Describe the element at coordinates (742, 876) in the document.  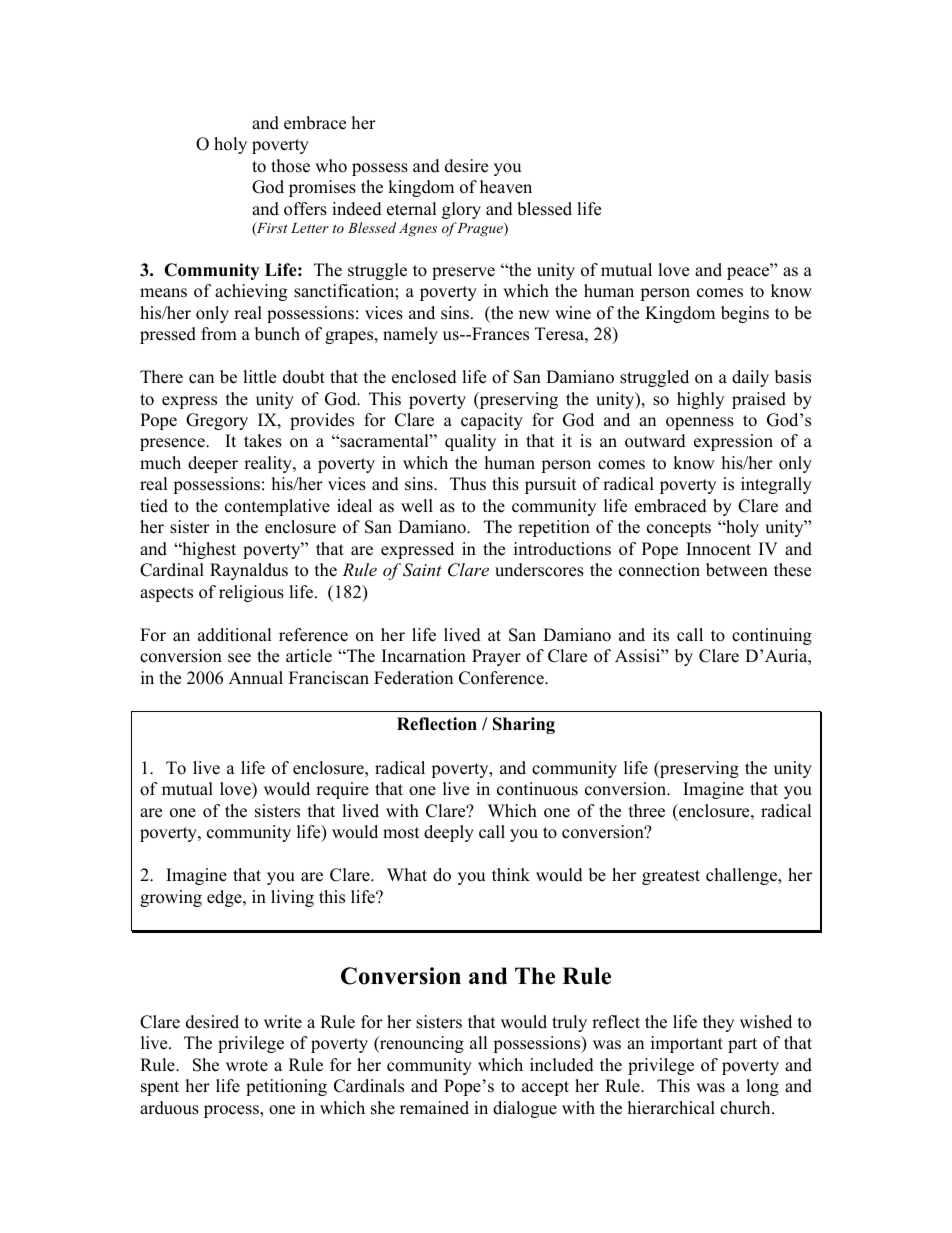
I see `challenge` at that location.
